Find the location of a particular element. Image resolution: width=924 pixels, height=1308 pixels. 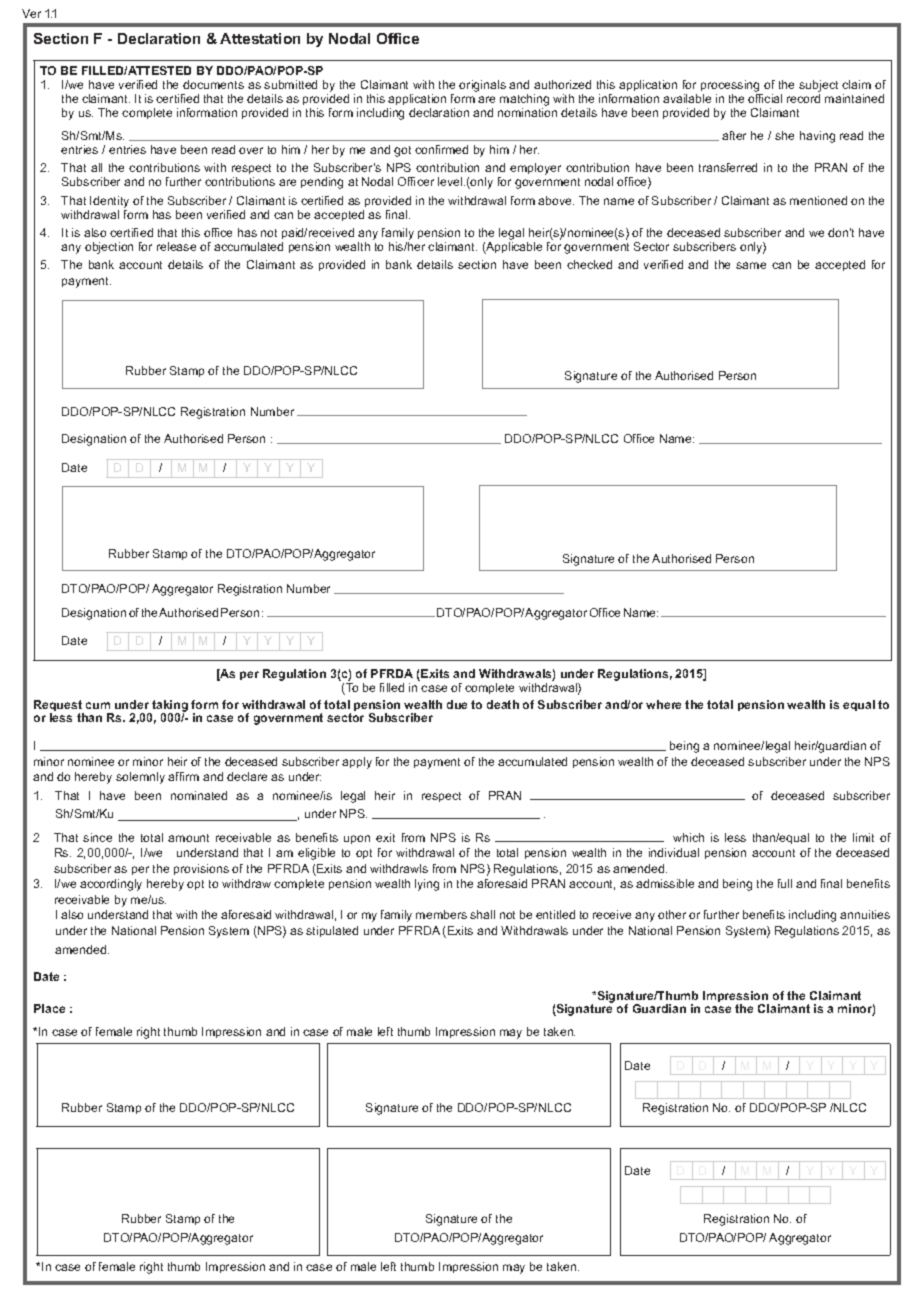

taking is located at coordinates (169, 707).
